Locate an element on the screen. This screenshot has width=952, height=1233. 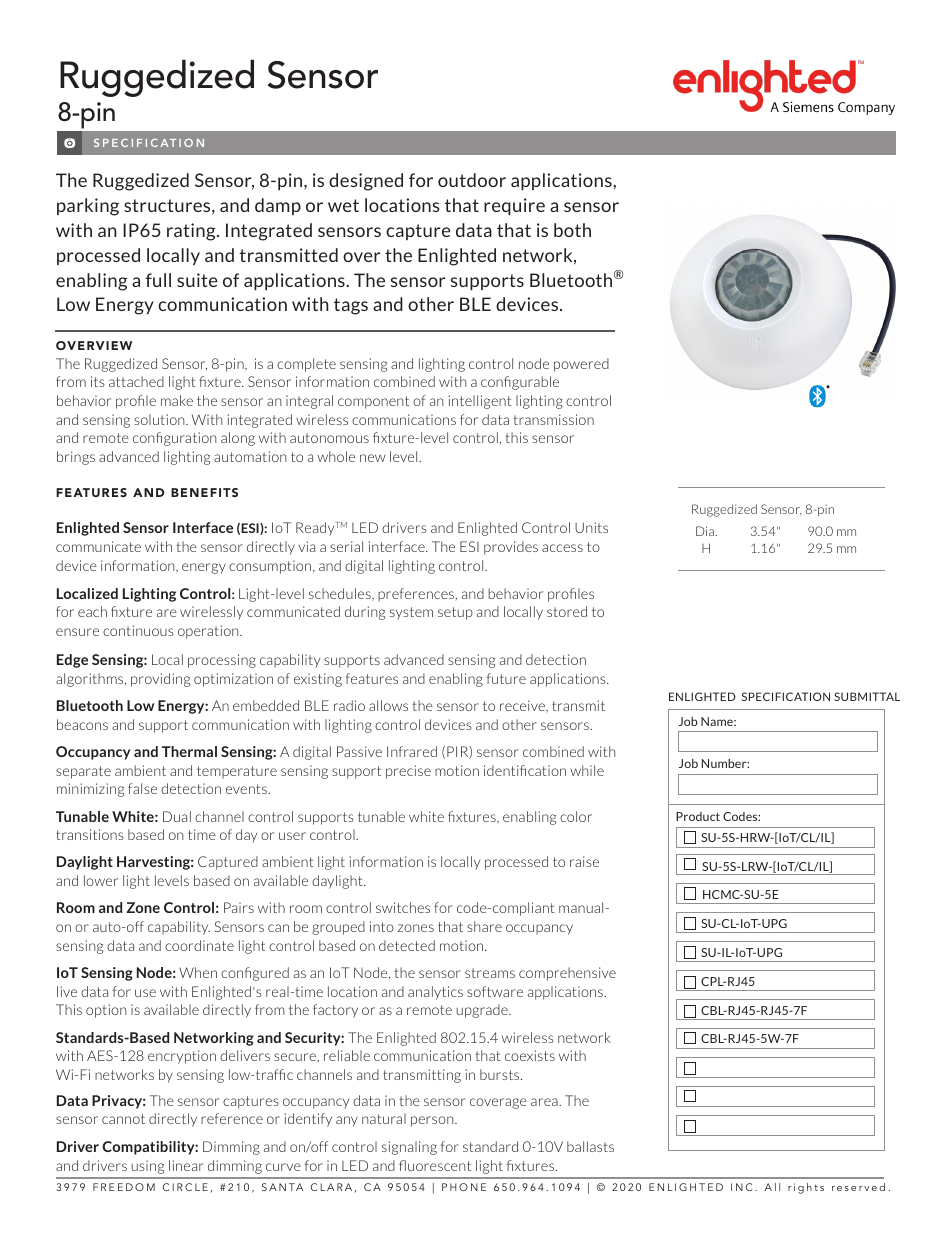
Dia is located at coordinates (705, 531).
